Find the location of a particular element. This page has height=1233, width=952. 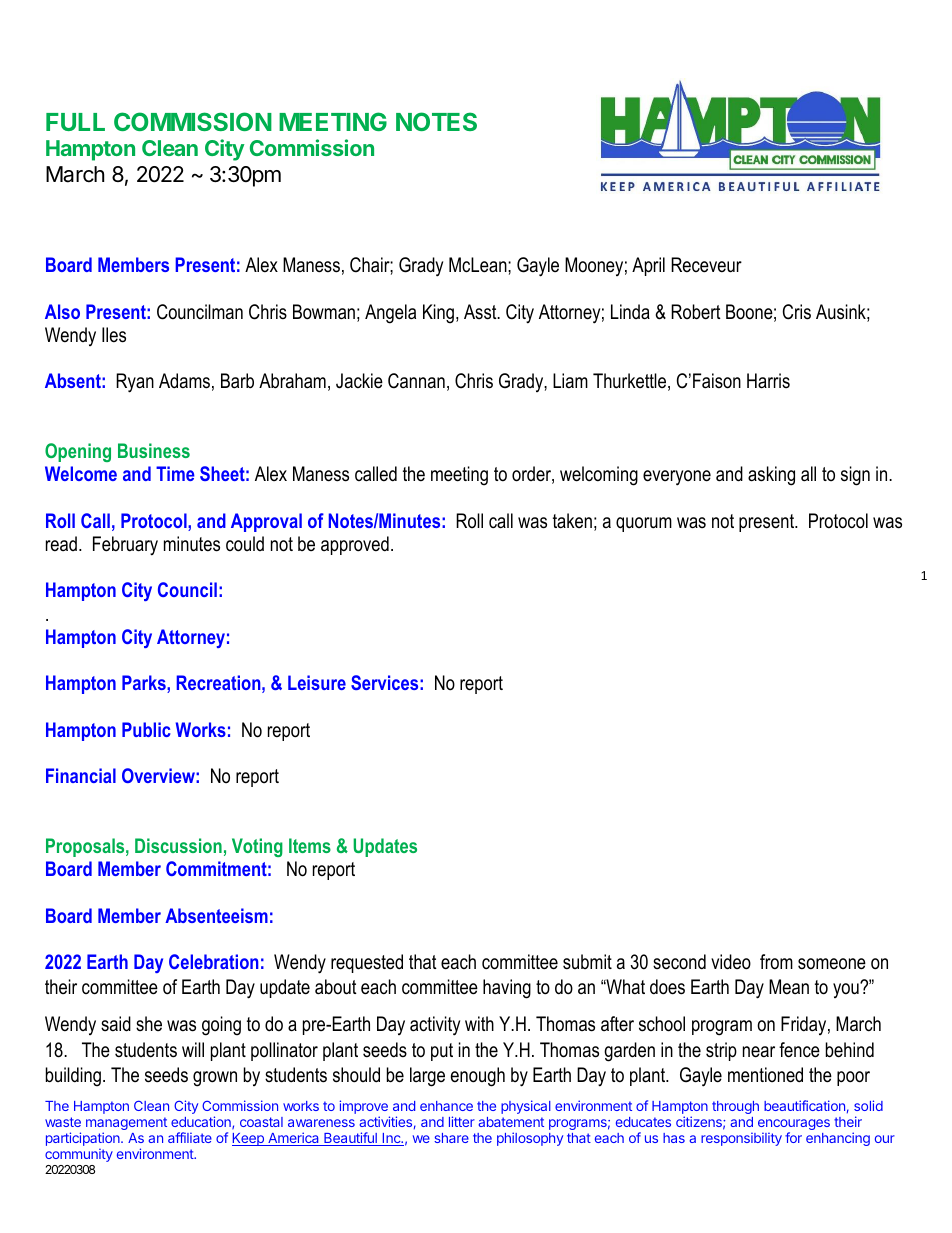

April is located at coordinates (648, 266).
